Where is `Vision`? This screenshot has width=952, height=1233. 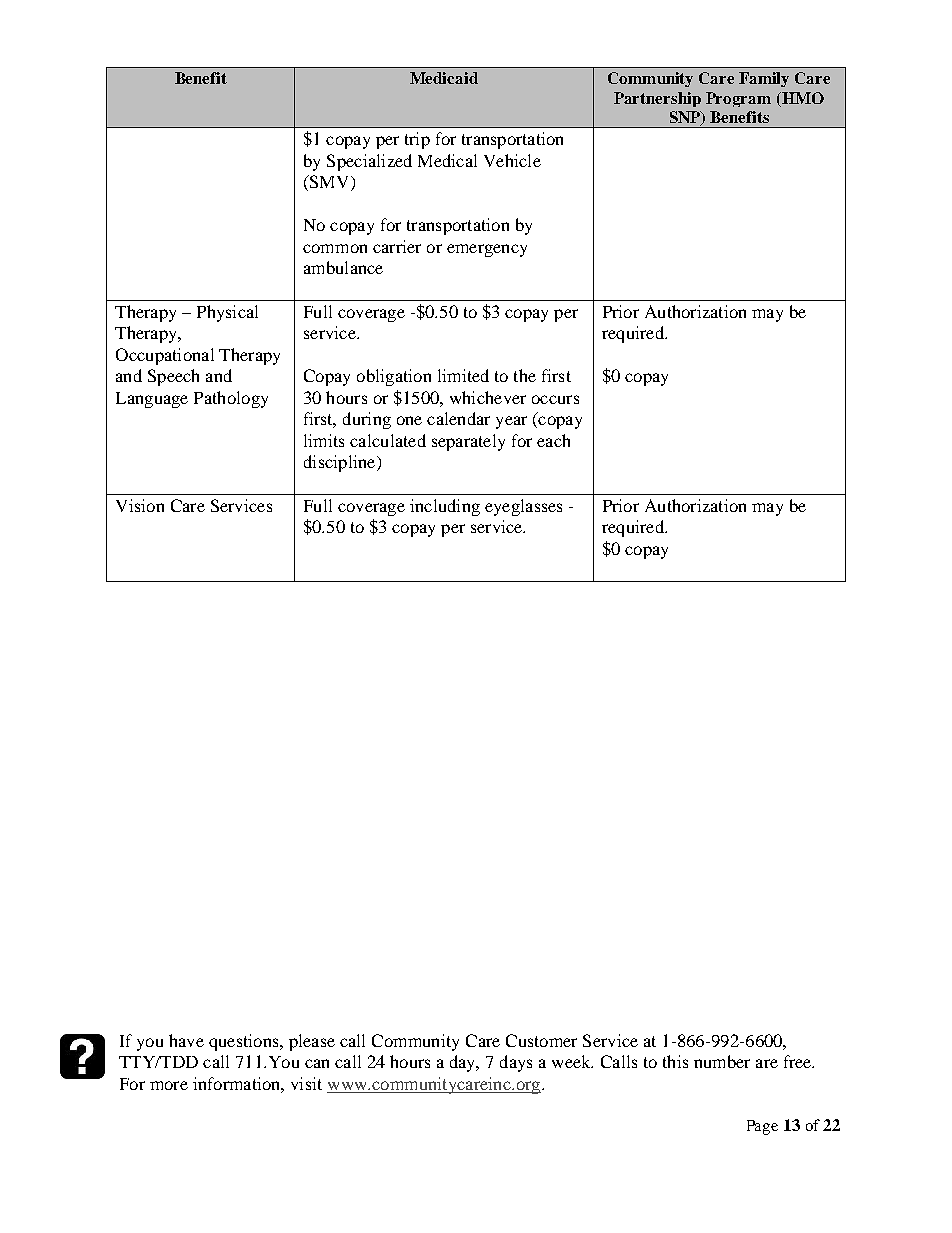 Vision is located at coordinates (140, 505).
